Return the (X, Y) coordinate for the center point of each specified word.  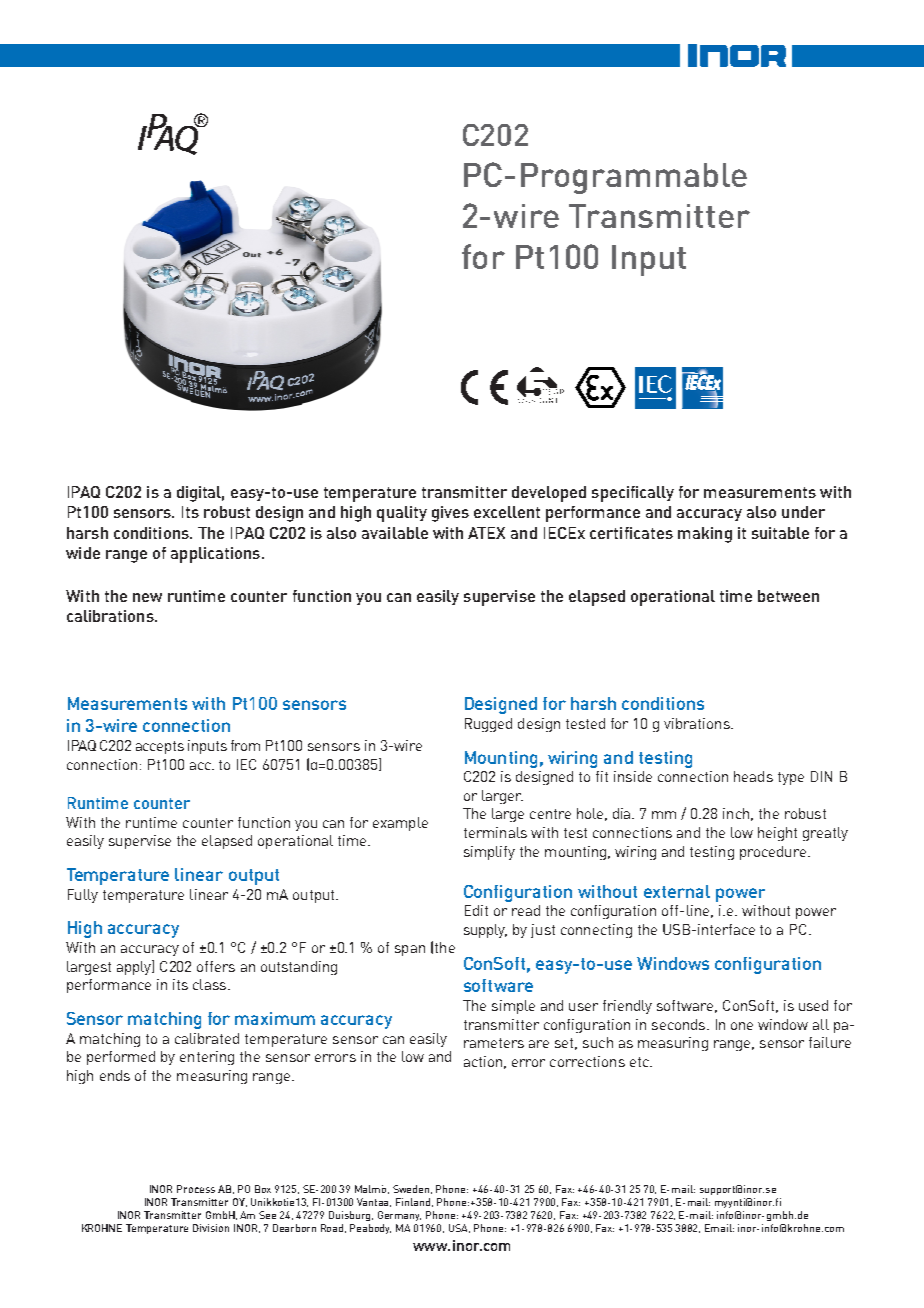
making (705, 535)
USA (459, 1228)
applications (215, 555)
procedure (773, 853)
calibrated (207, 1038)
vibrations (698, 723)
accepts (160, 747)
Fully (83, 896)
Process (196, 1189)
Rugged (488, 725)
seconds (680, 1024)
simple (513, 1007)
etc (640, 1062)
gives (450, 514)
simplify (489, 853)
